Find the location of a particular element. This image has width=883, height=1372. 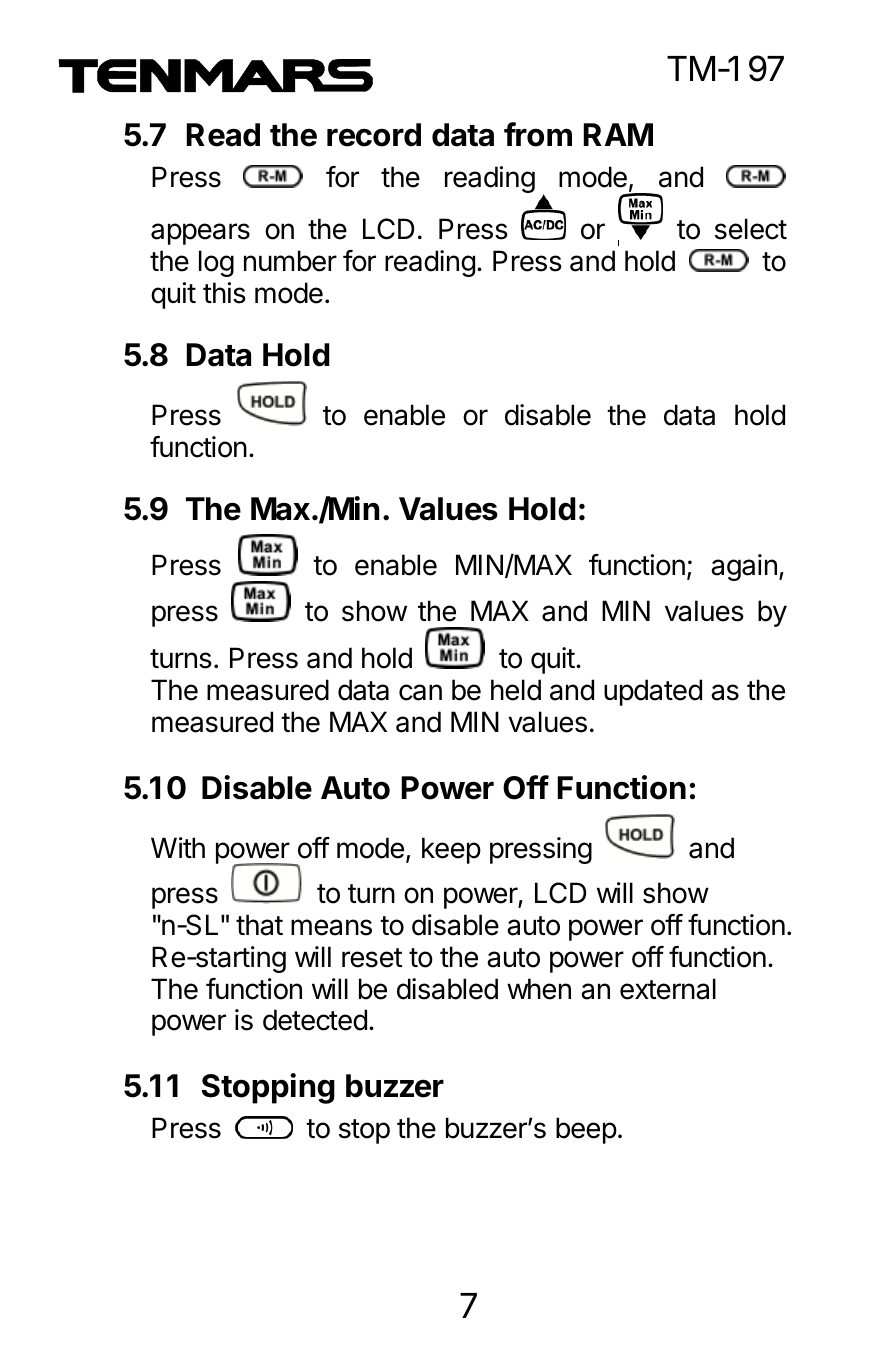

from is located at coordinates (538, 134).
